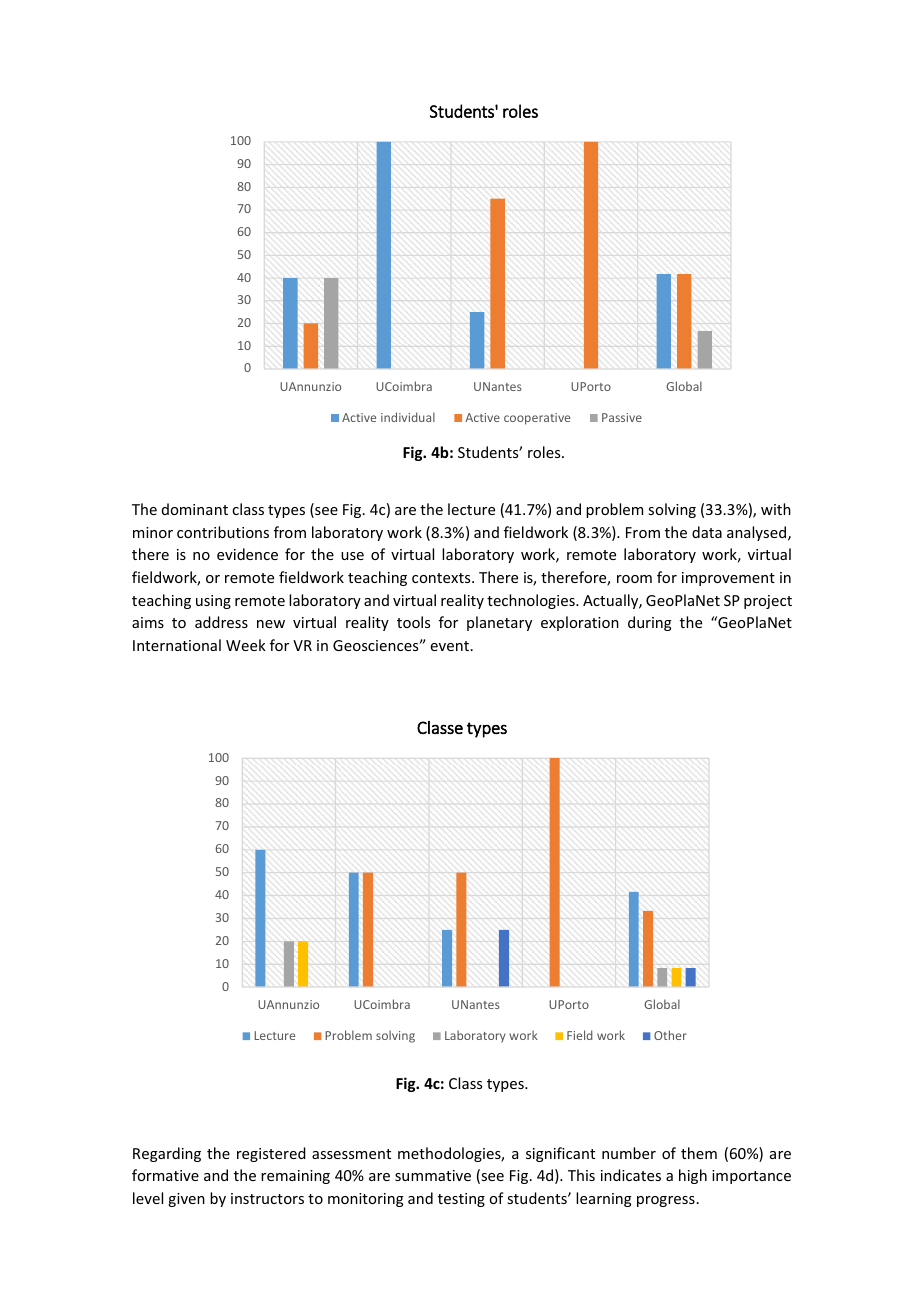  What do you see at coordinates (499, 623) in the screenshot?
I see `planetary` at bounding box center [499, 623].
